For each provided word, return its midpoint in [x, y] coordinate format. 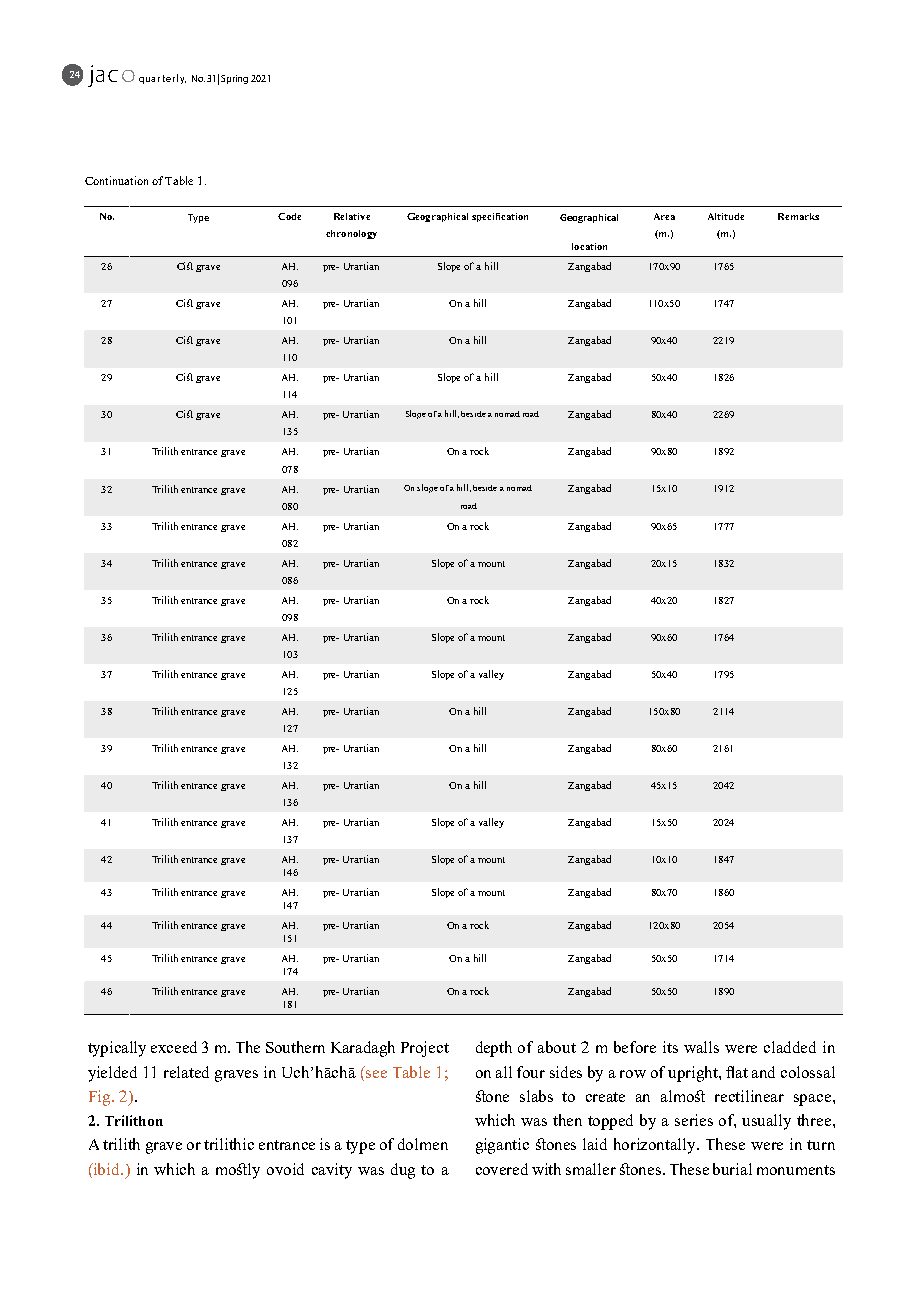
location [589, 246]
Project [425, 1049]
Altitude [726, 216]
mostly [238, 1171]
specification [500, 217]
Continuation [116, 180]
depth [494, 1049]
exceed [174, 1047]
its [670, 1047]
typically [117, 1049]
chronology [351, 234]
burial [732, 1169]
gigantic [502, 1146]
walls [701, 1047]
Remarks [798, 216]
